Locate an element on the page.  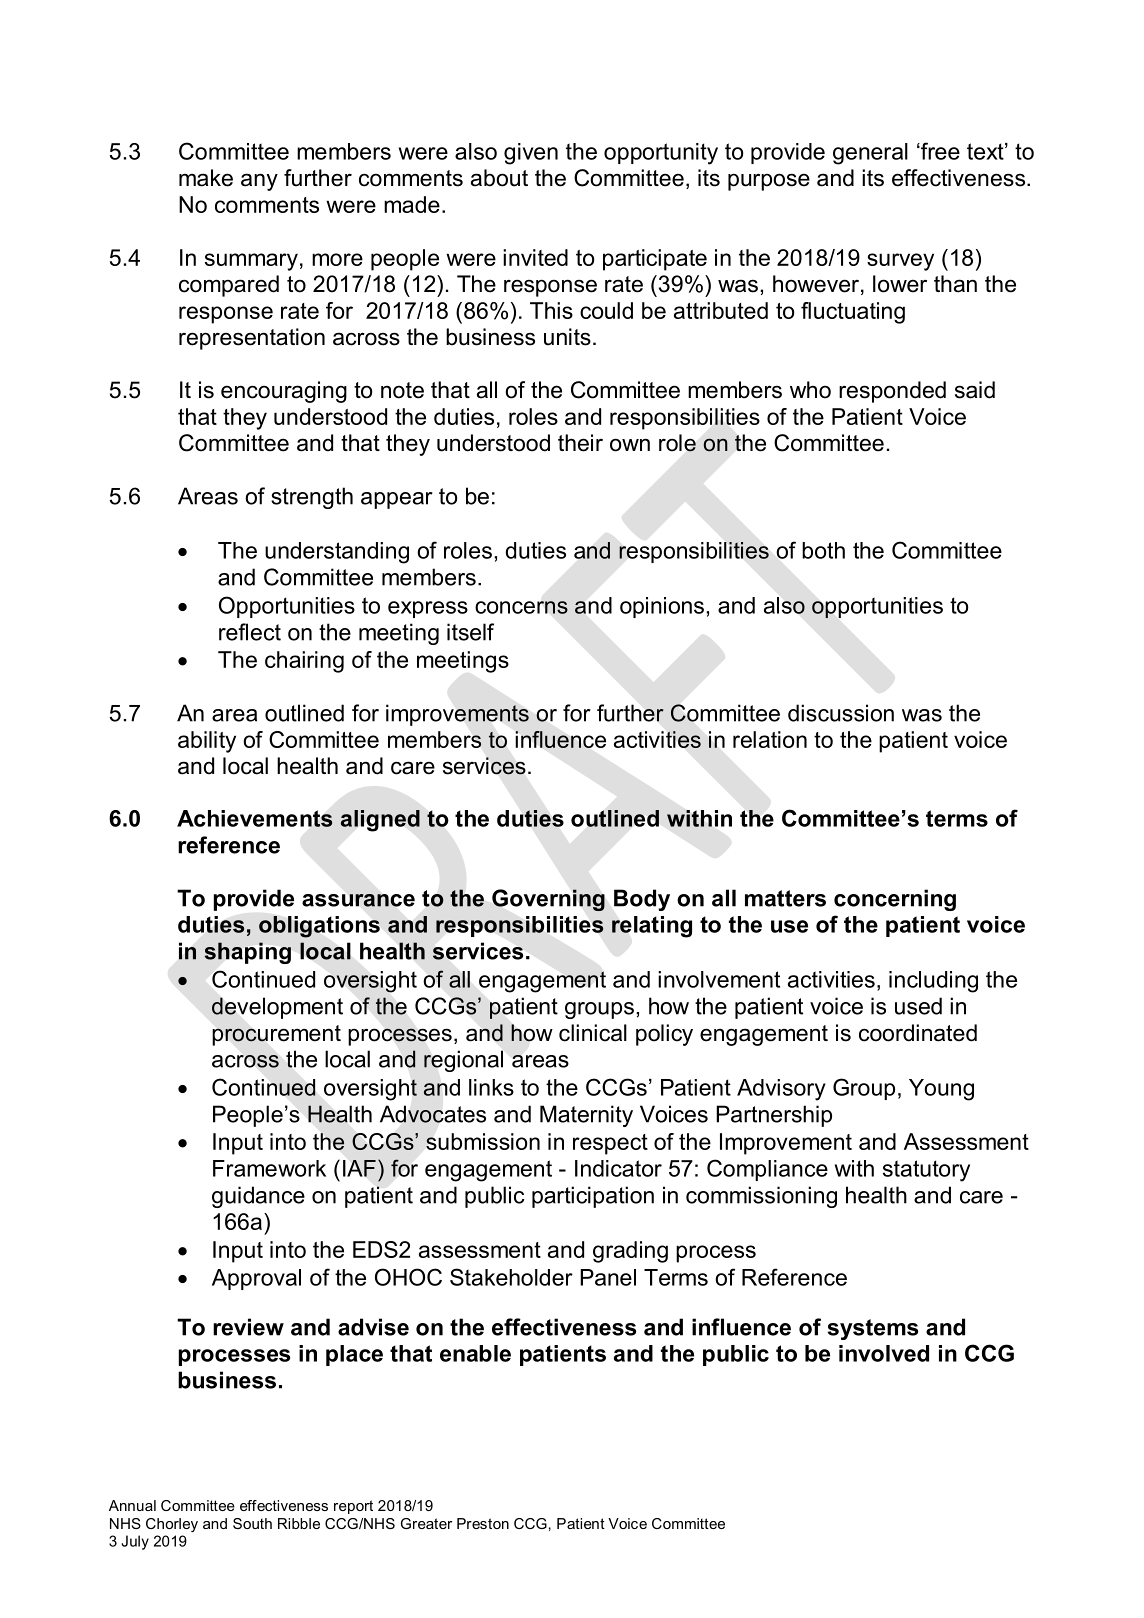
given is located at coordinates (531, 154).
